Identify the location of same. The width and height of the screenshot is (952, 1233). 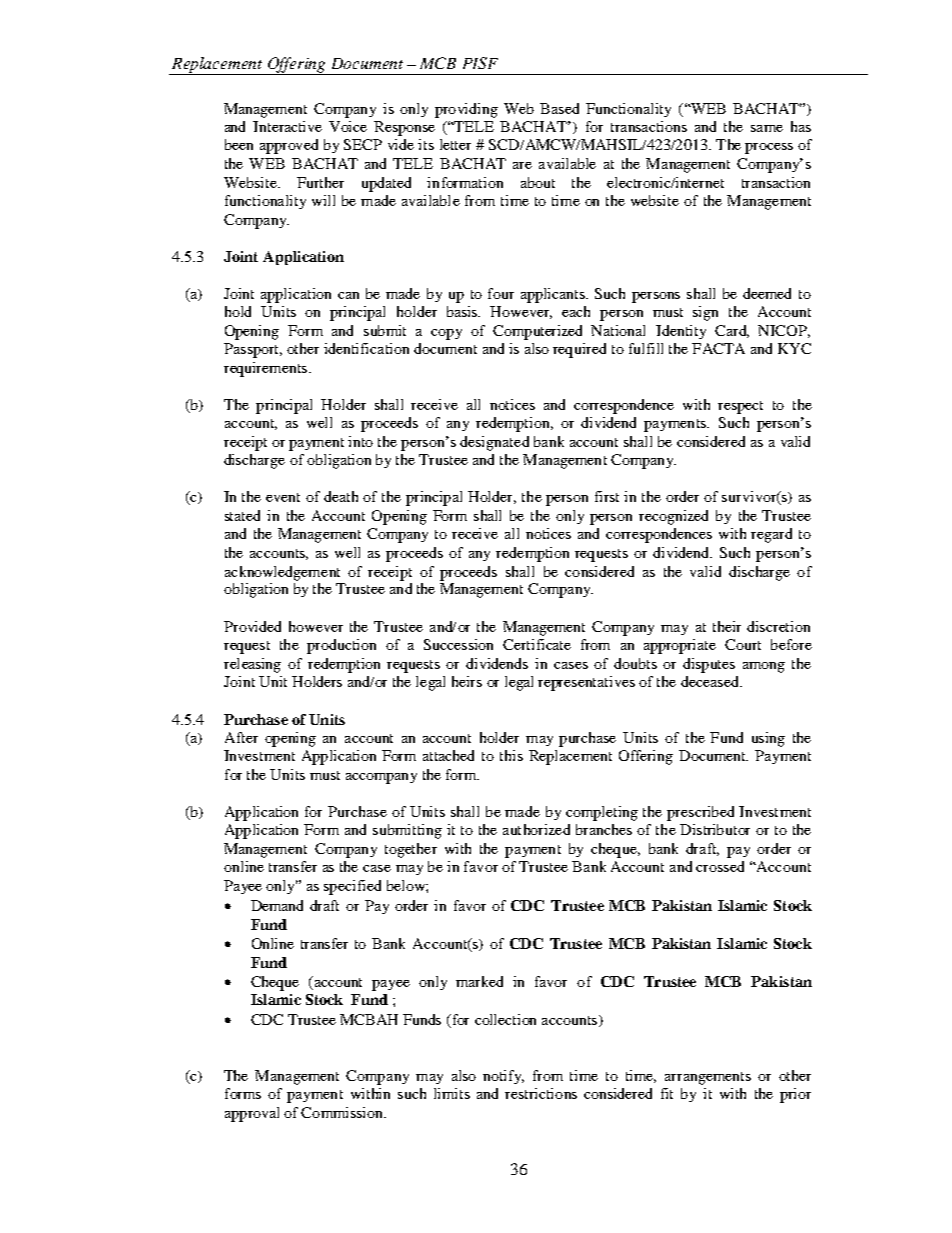
(767, 128).
